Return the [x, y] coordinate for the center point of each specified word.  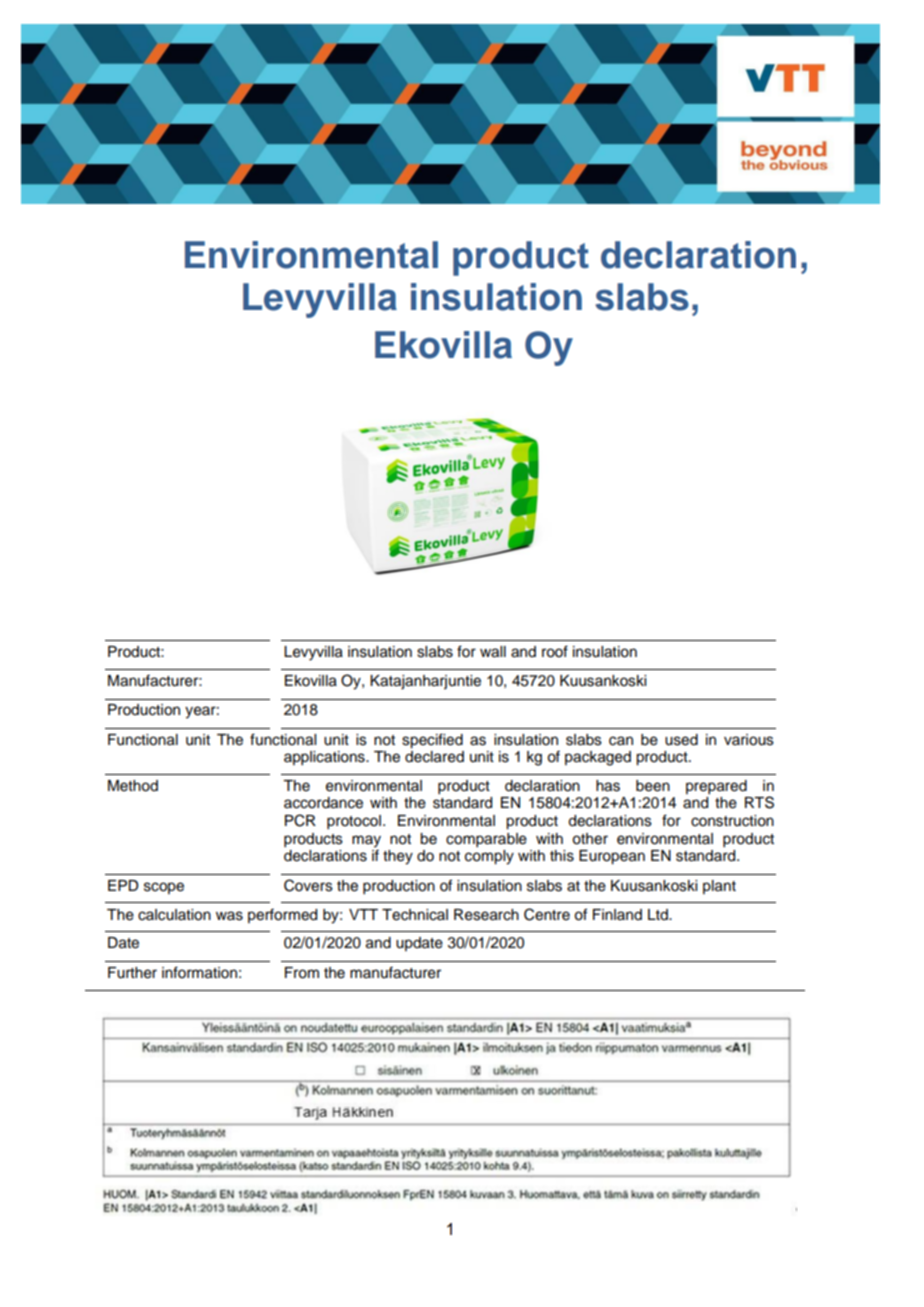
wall [493, 652]
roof [555, 651]
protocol [355, 822]
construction [732, 821]
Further [132, 973]
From [302, 973]
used [681, 740]
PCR [300, 820]
